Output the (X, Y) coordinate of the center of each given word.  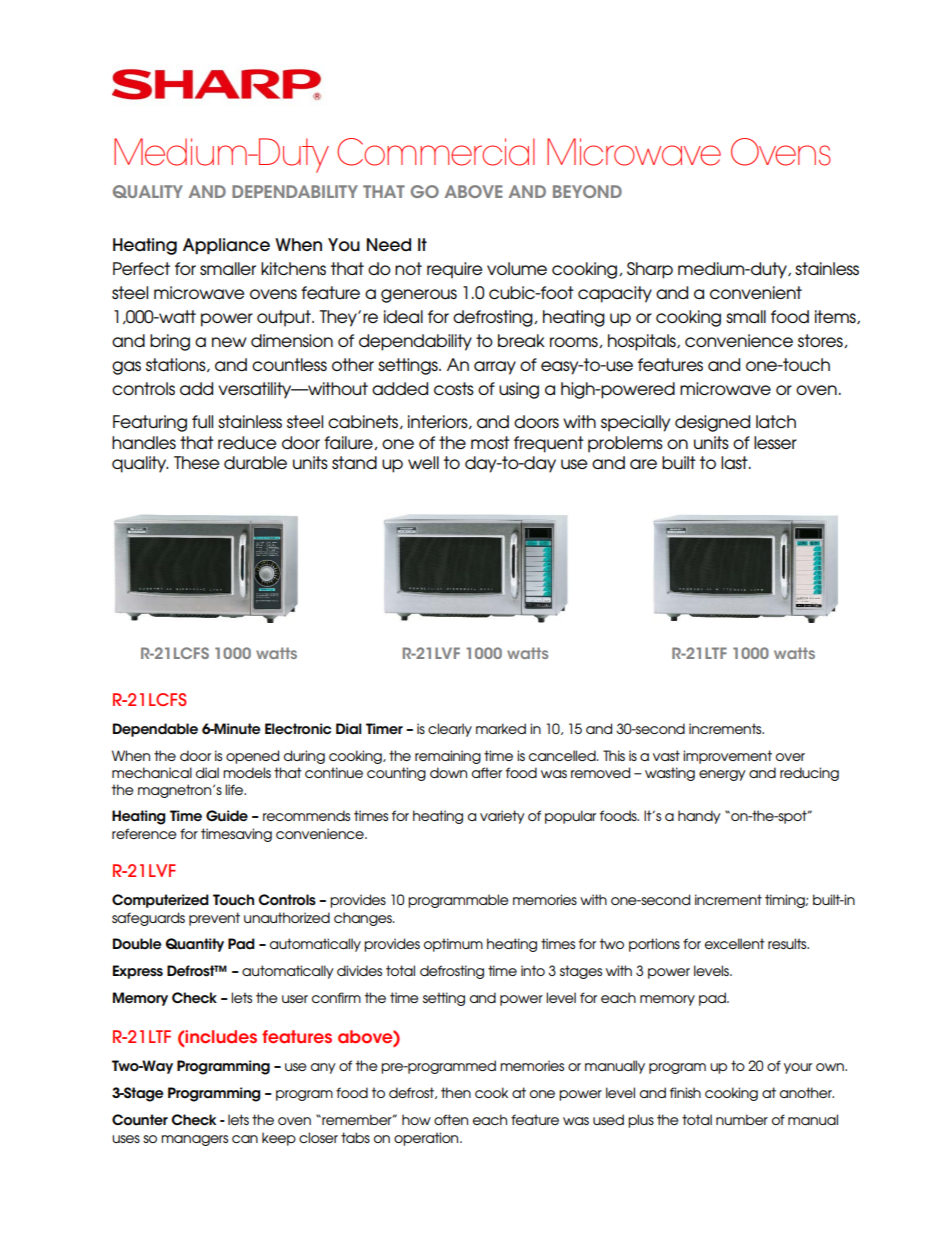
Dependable (155, 730)
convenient (756, 292)
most (490, 442)
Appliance (226, 246)
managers (194, 1140)
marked (501, 728)
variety (502, 817)
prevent (214, 919)
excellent (735, 943)
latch (776, 421)
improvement (727, 757)
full (202, 422)
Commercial (436, 152)
